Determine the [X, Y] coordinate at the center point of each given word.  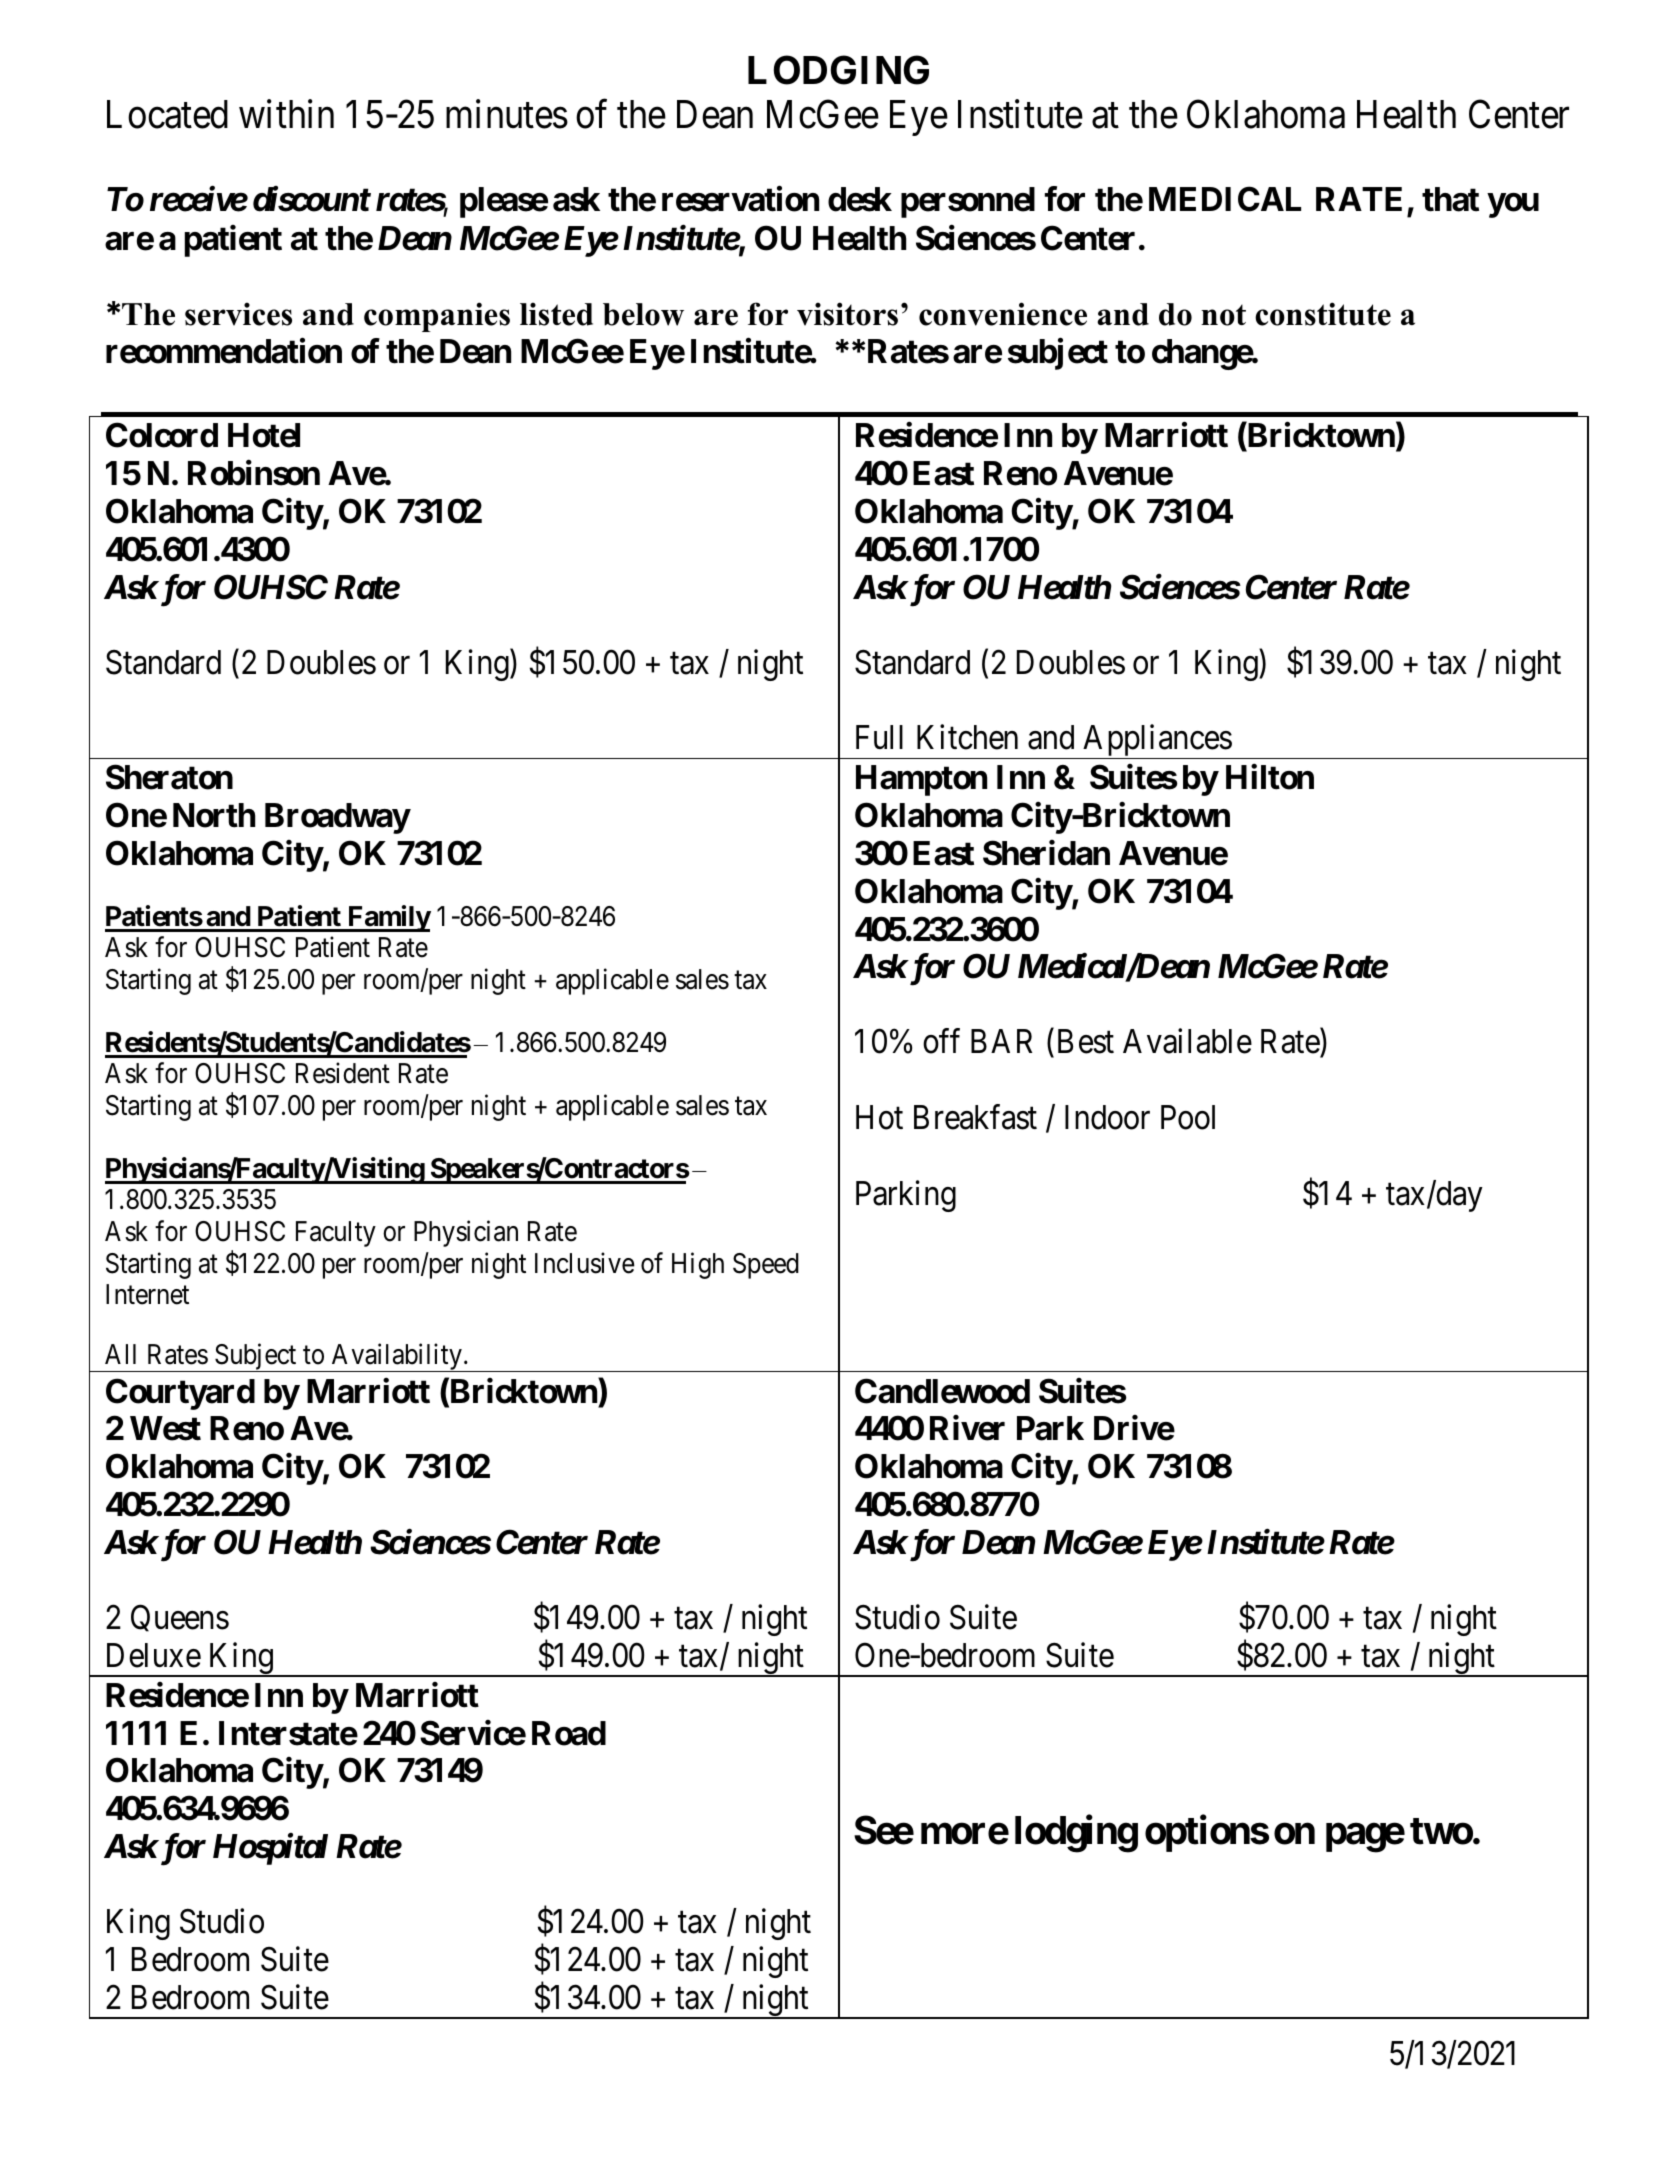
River [967, 1428]
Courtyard [180, 1394]
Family [388, 918]
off [941, 1041]
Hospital [270, 1849]
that [1450, 199]
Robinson [254, 473]
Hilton [1270, 777]
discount [311, 199]
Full [879, 737]
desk [860, 199]
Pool [1188, 1117]
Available [1187, 1041]
